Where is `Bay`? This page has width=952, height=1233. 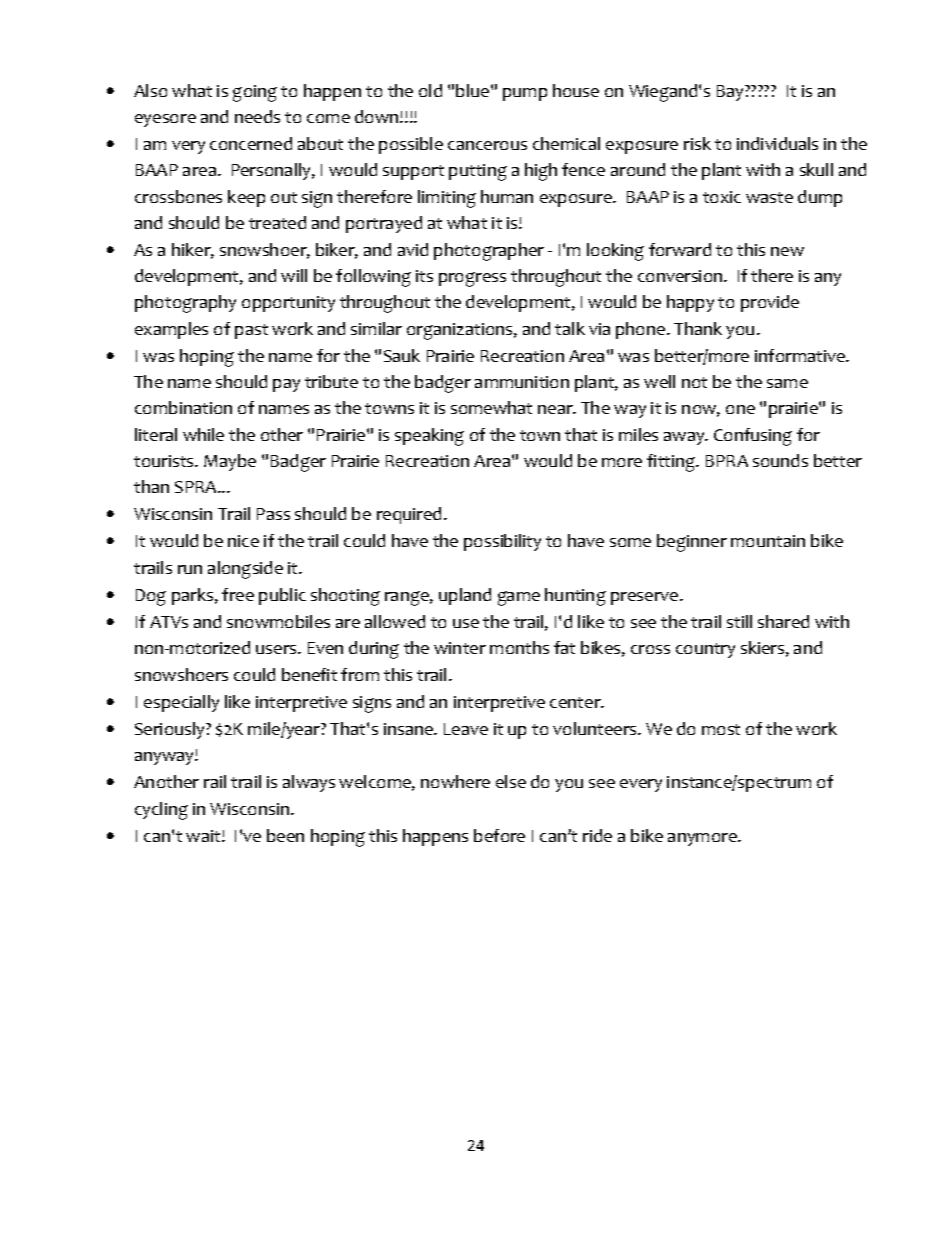
Bay is located at coordinates (731, 93).
